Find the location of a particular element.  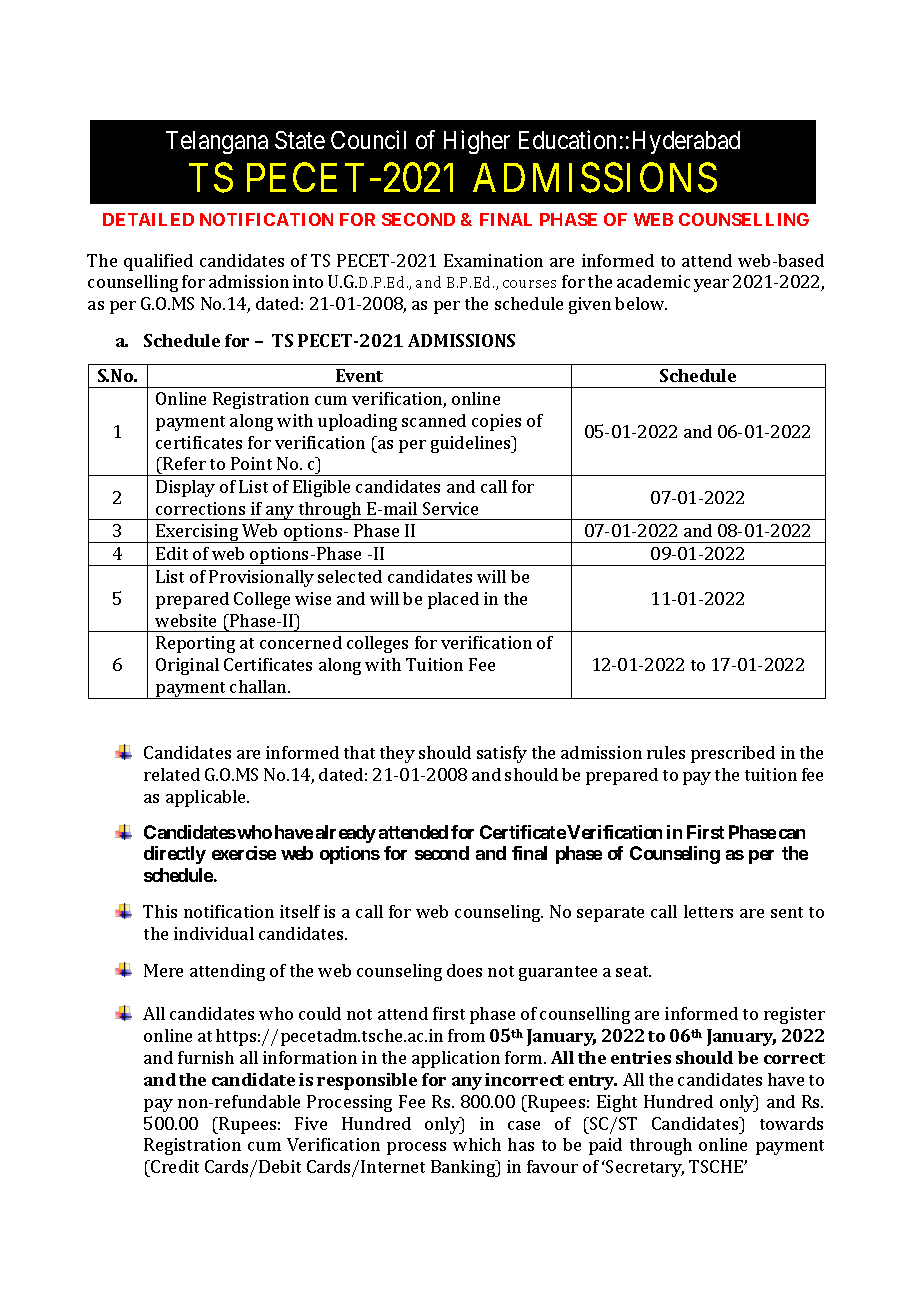

Telangana is located at coordinates (217, 142).
